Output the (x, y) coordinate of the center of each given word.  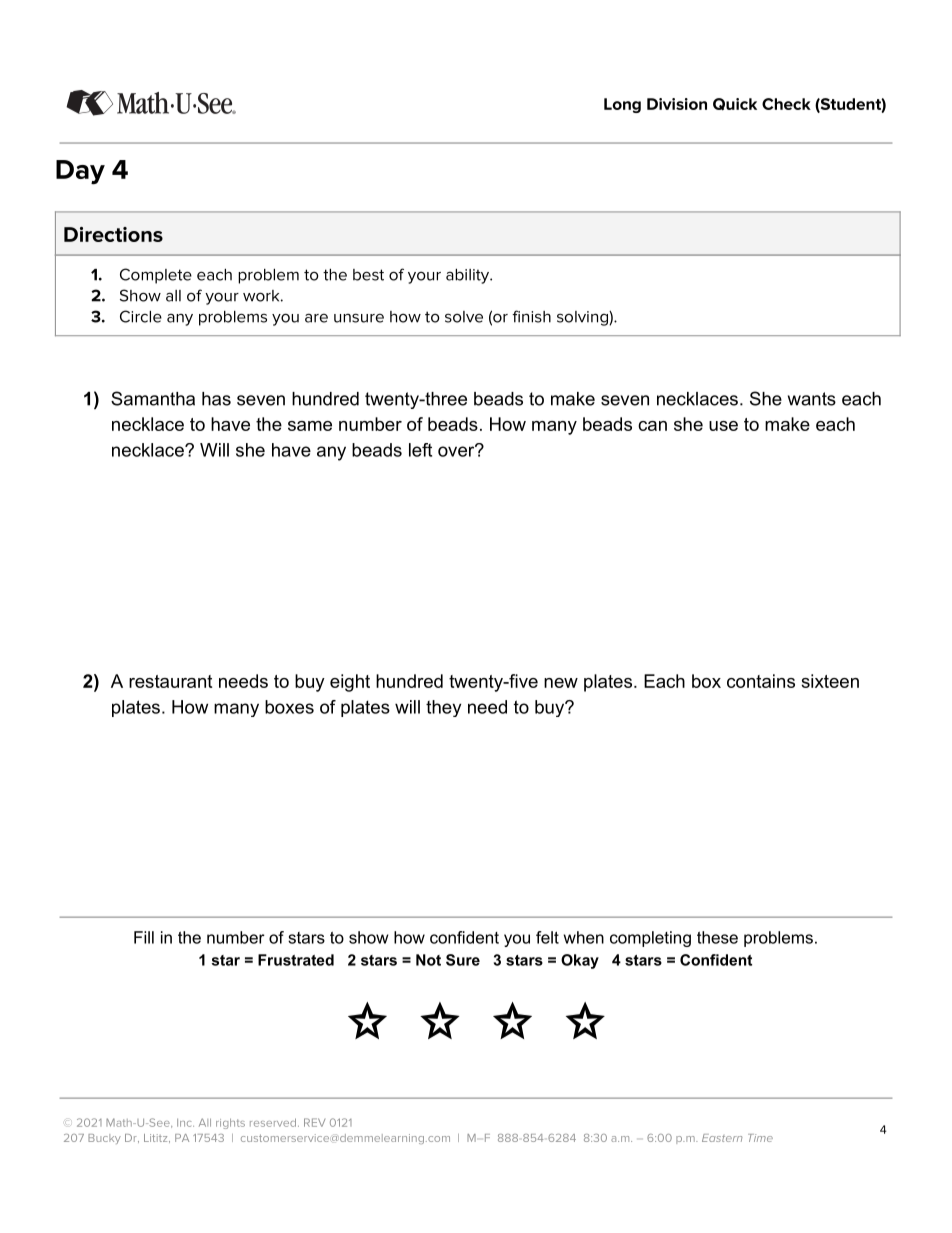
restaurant (170, 681)
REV (314, 1122)
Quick (735, 104)
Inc (185, 1123)
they (443, 708)
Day (80, 172)
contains (761, 681)
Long (622, 105)
